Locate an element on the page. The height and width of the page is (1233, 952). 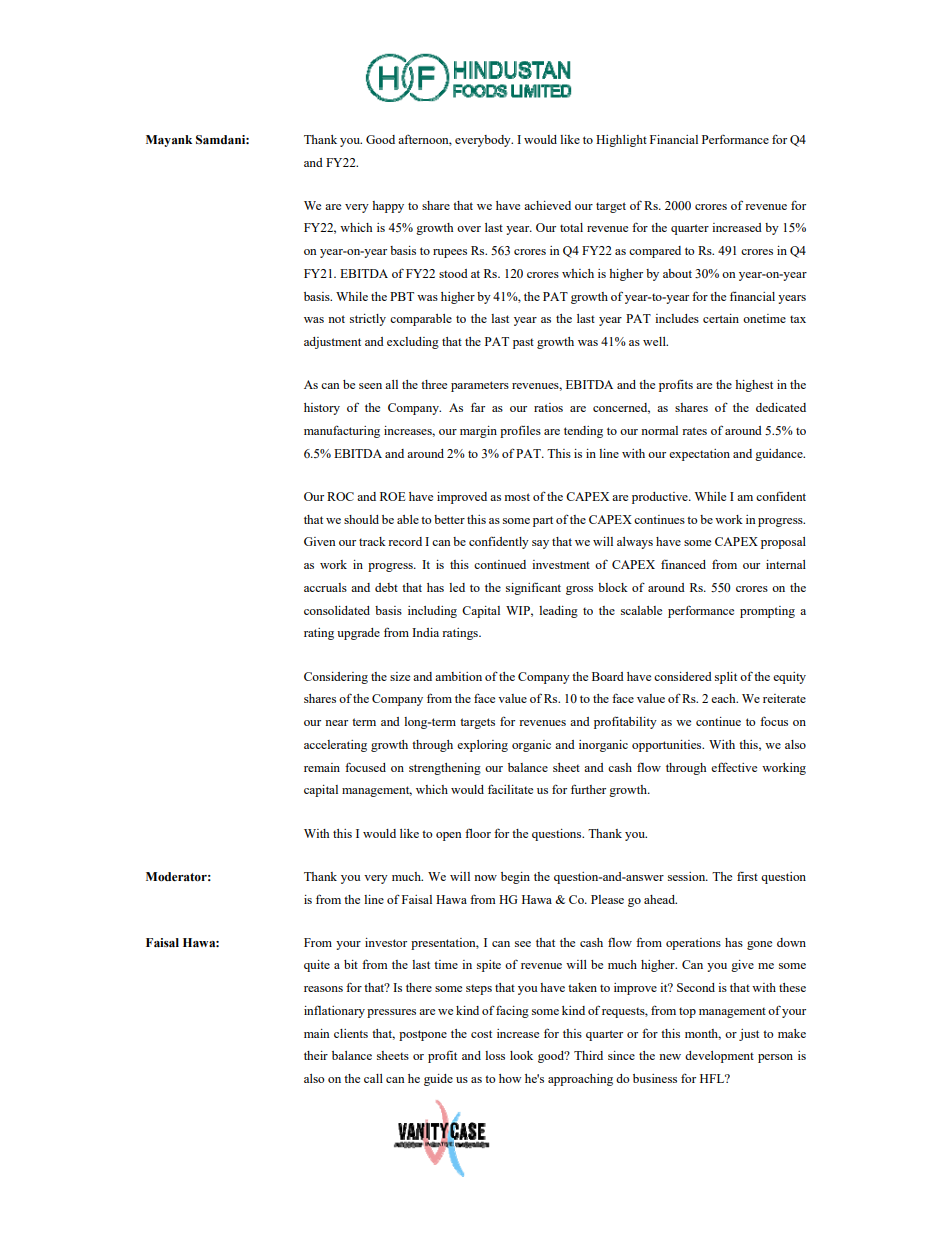
ROE is located at coordinates (393, 496).
